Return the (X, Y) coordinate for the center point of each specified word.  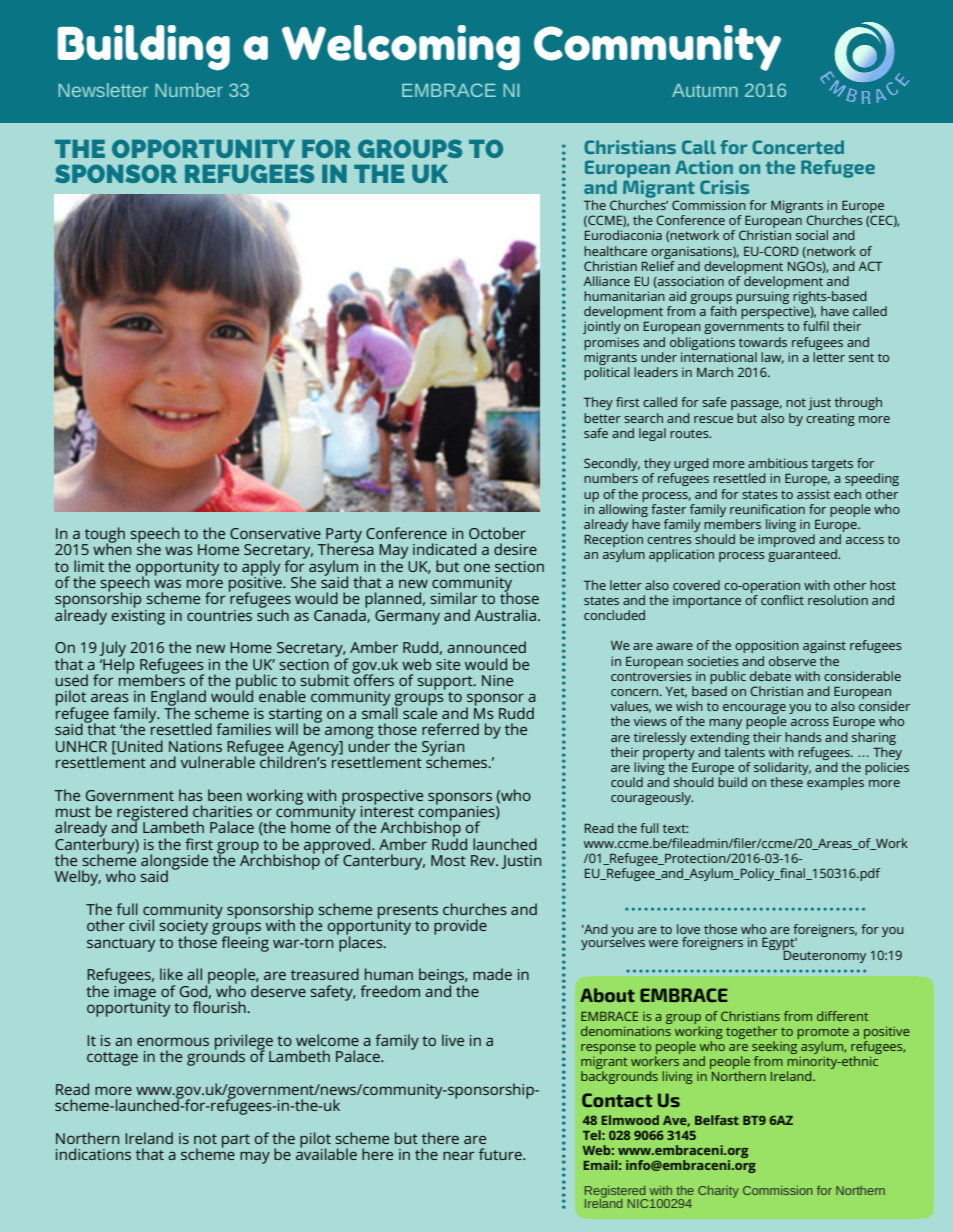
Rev (484, 860)
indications (93, 1154)
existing (138, 616)
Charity (718, 1192)
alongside (174, 863)
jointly (602, 327)
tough (104, 536)
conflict (782, 600)
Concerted (798, 147)
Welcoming (401, 47)
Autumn (705, 90)
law (772, 358)
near (459, 1155)
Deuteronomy (824, 955)
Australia (505, 615)
